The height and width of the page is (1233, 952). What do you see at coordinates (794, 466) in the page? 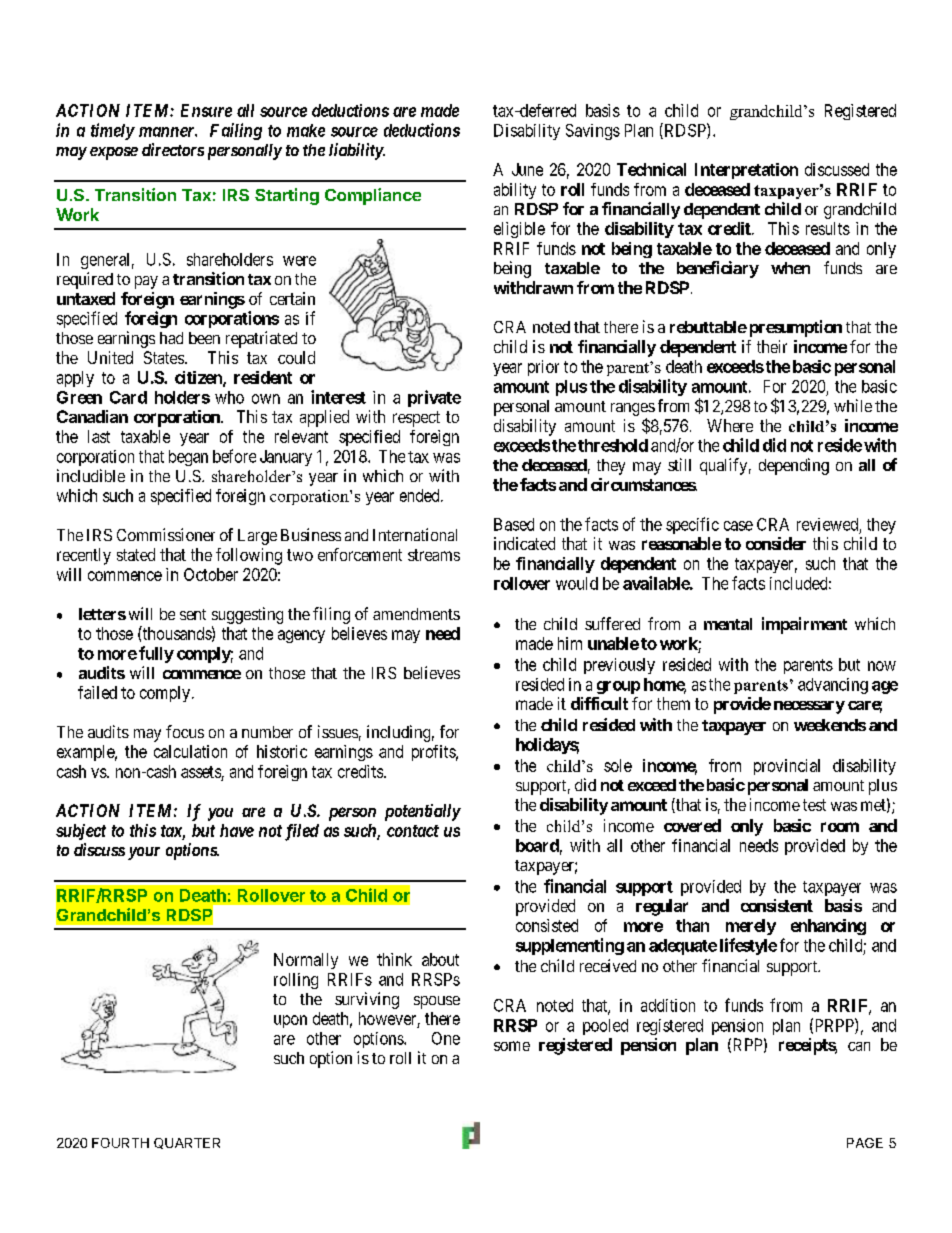
I see `depending` at bounding box center [794, 466].
